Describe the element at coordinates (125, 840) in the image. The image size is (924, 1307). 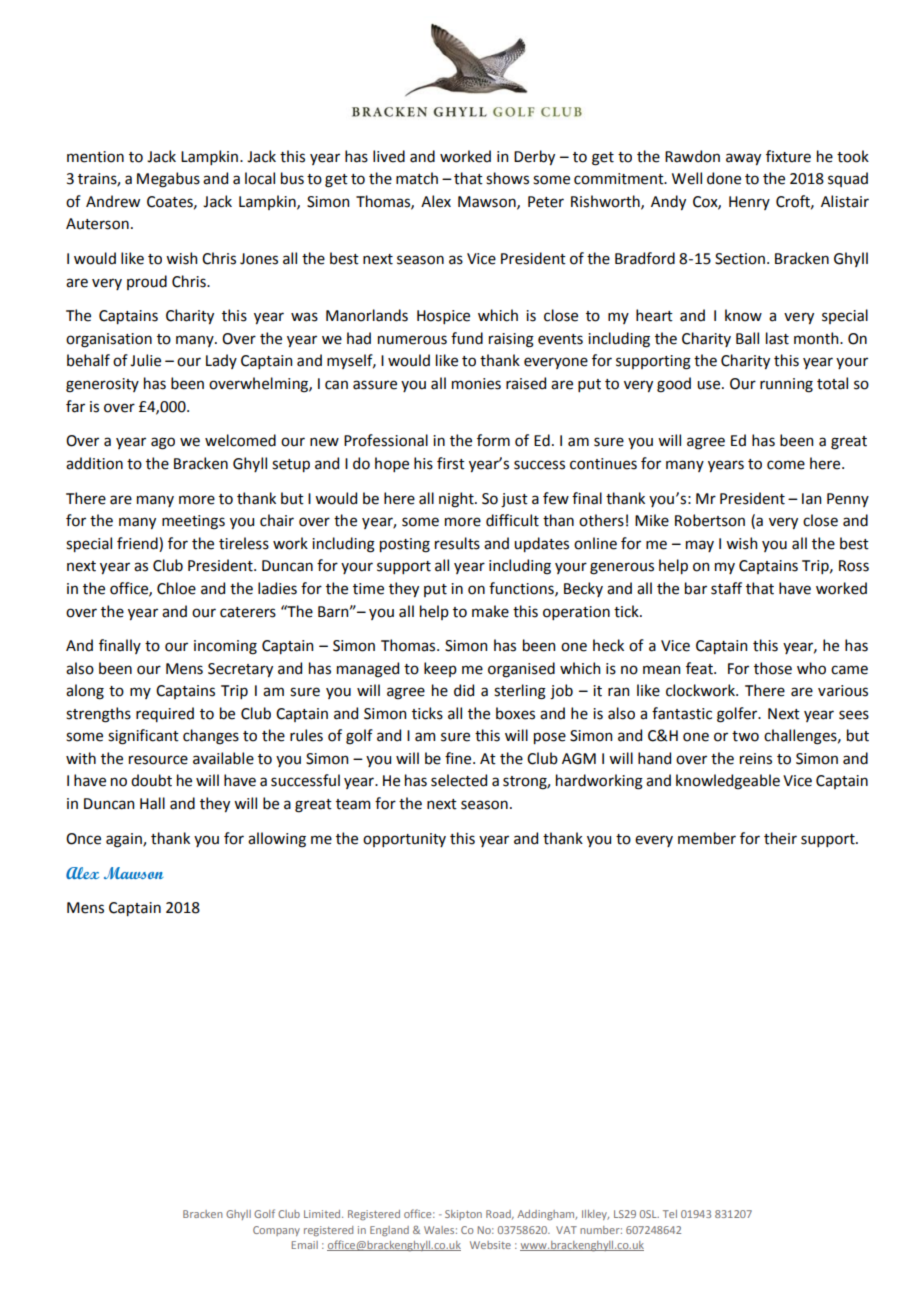
I see `again` at that location.
